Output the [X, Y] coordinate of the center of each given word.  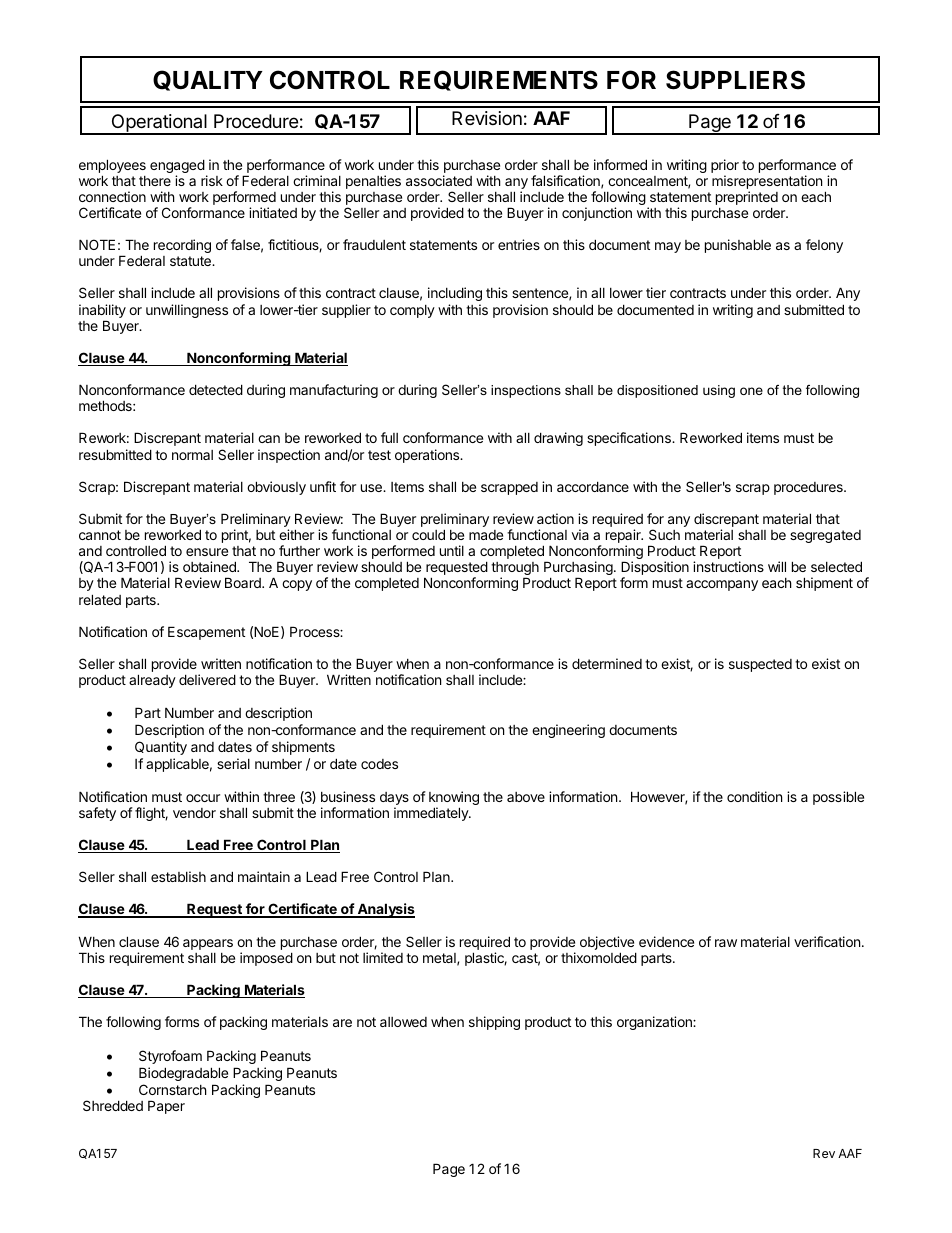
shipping [494, 1023]
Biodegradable [183, 1074]
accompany [722, 585]
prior [725, 166]
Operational [159, 124]
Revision [487, 118]
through [515, 570]
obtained [210, 566]
